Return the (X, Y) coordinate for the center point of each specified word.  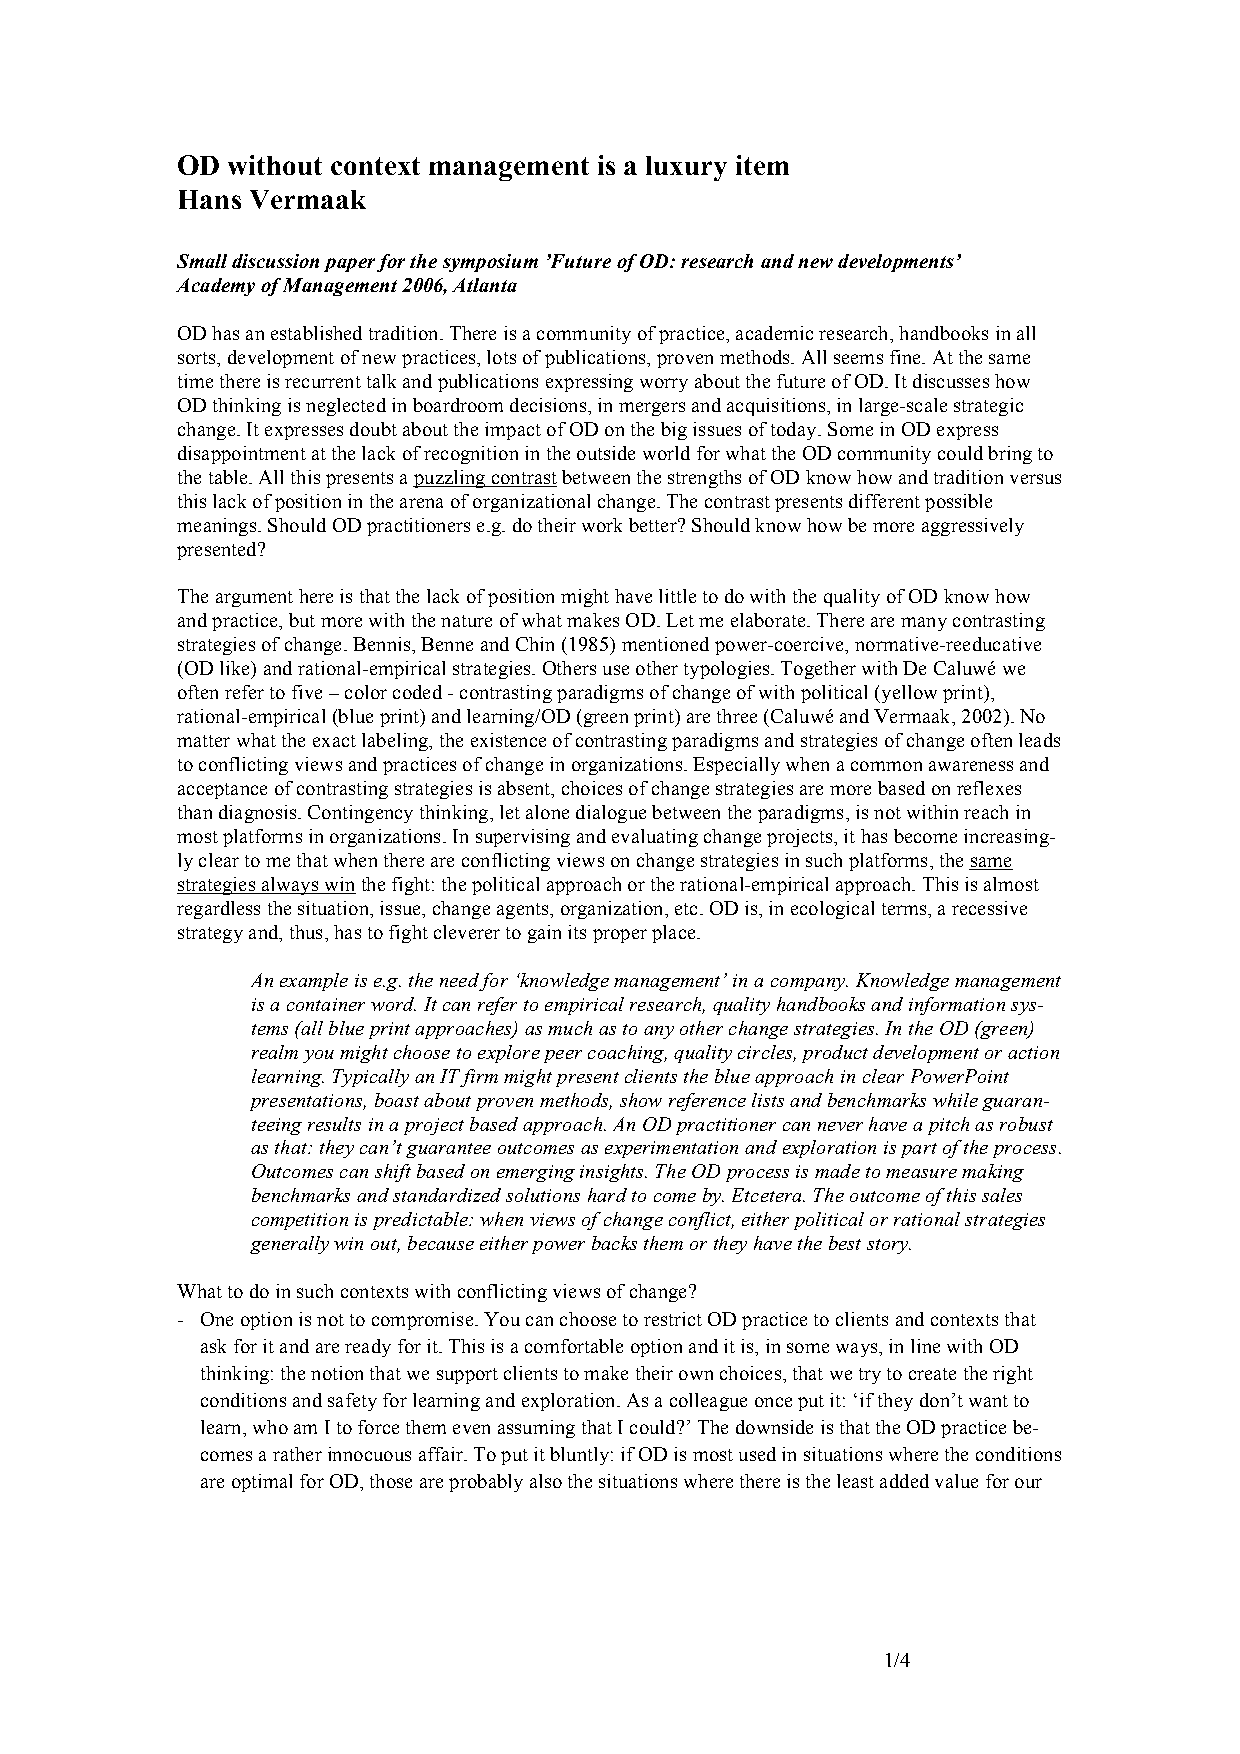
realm (275, 1052)
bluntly (579, 1456)
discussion (275, 261)
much (570, 1028)
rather (297, 1454)
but (302, 620)
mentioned (665, 644)
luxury (686, 168)
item (762, 165)
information (957, 1006)
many (924, 624)
